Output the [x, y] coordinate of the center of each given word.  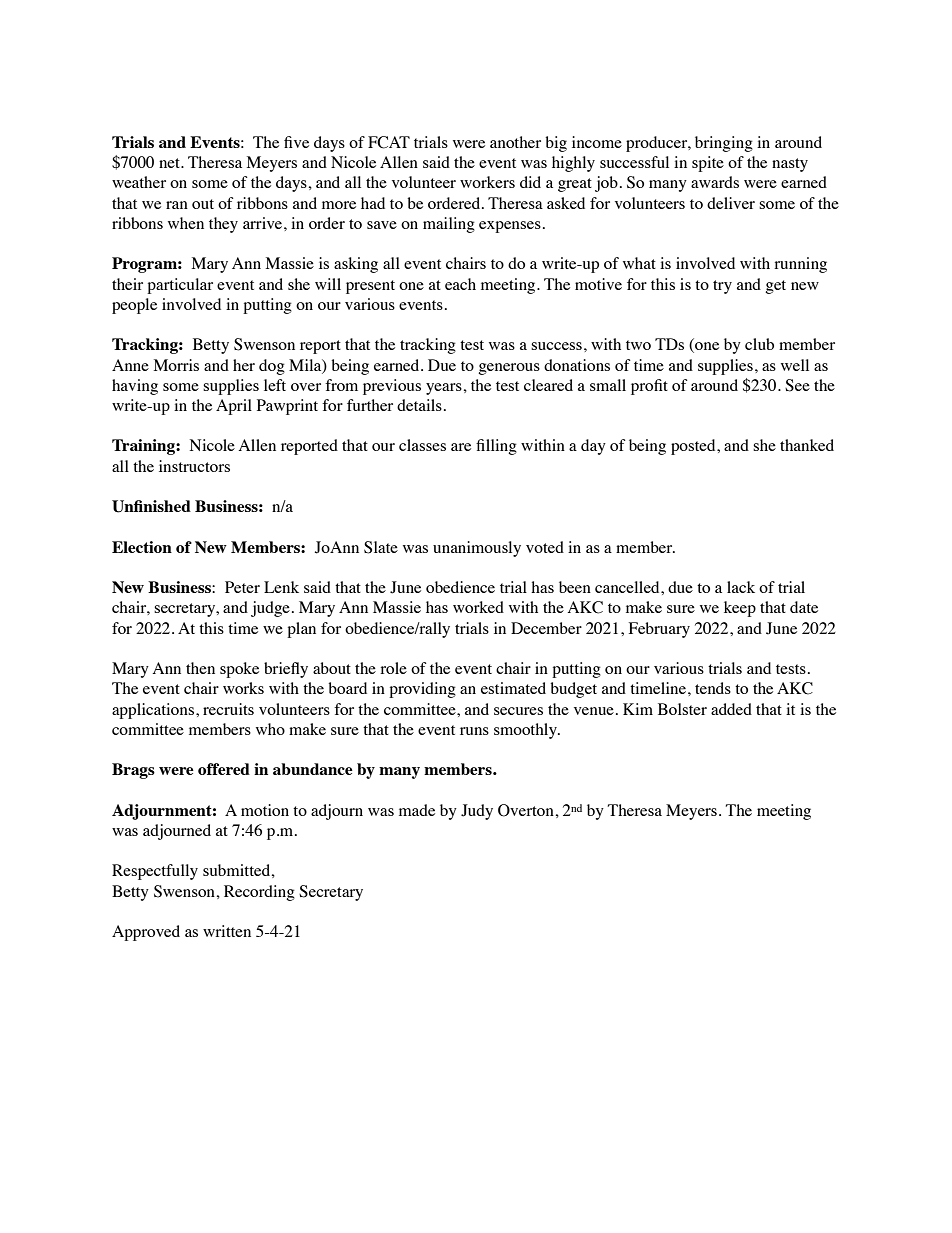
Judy [477, 812]
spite [708, 164]
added [731, 709]
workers [487, 182]
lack [741, 587]
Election [142, 547]
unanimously [477, 549]
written [227, 931]
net [170, 163]
